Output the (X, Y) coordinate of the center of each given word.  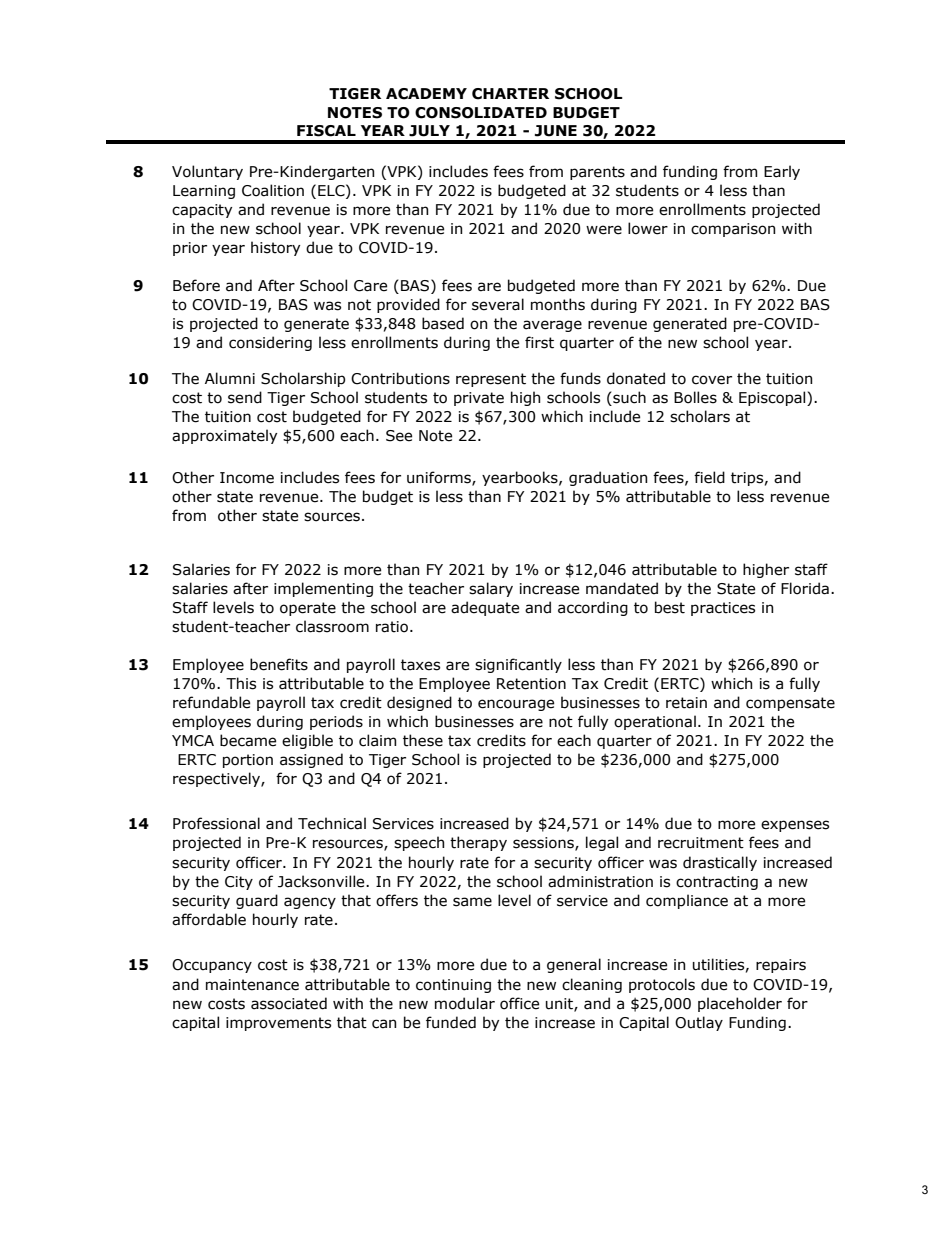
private (479, 399)
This (241, 683)
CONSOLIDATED (481, 113)
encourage (516, 705)
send (245, 397)
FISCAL (326, 131)
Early (782, 172)
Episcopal (773, 398)
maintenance (252, 985)
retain (686, 703)
